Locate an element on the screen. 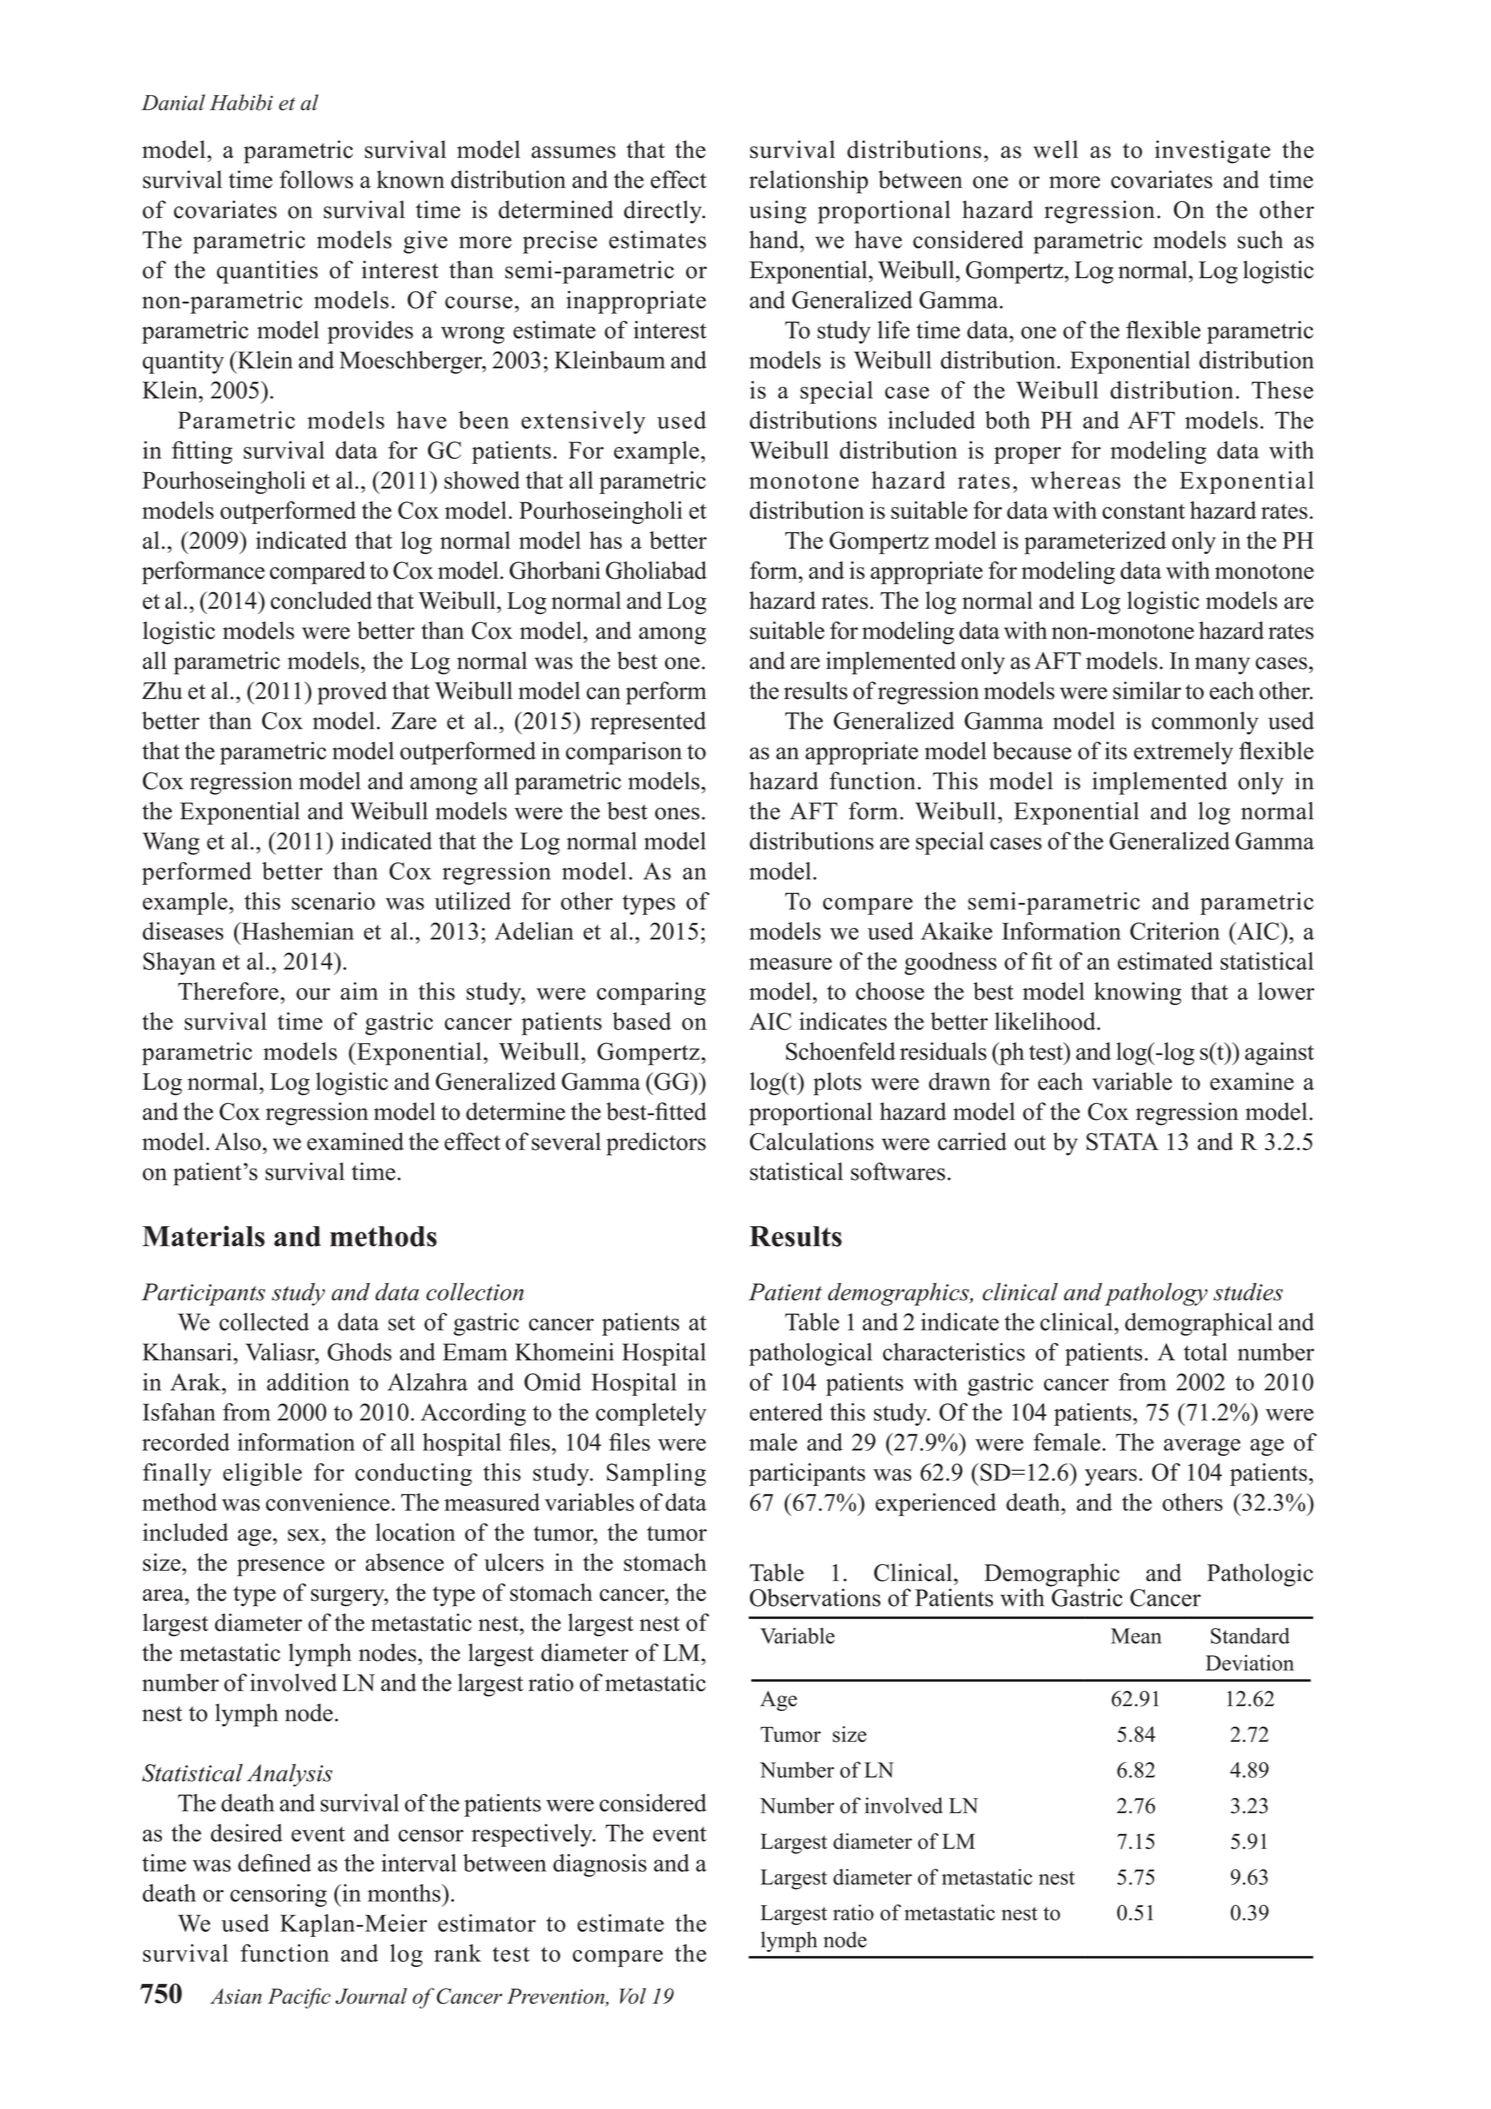 This screenshot has width=1491, height=2109. Deviation is located at coordinates (1250, 1663).
